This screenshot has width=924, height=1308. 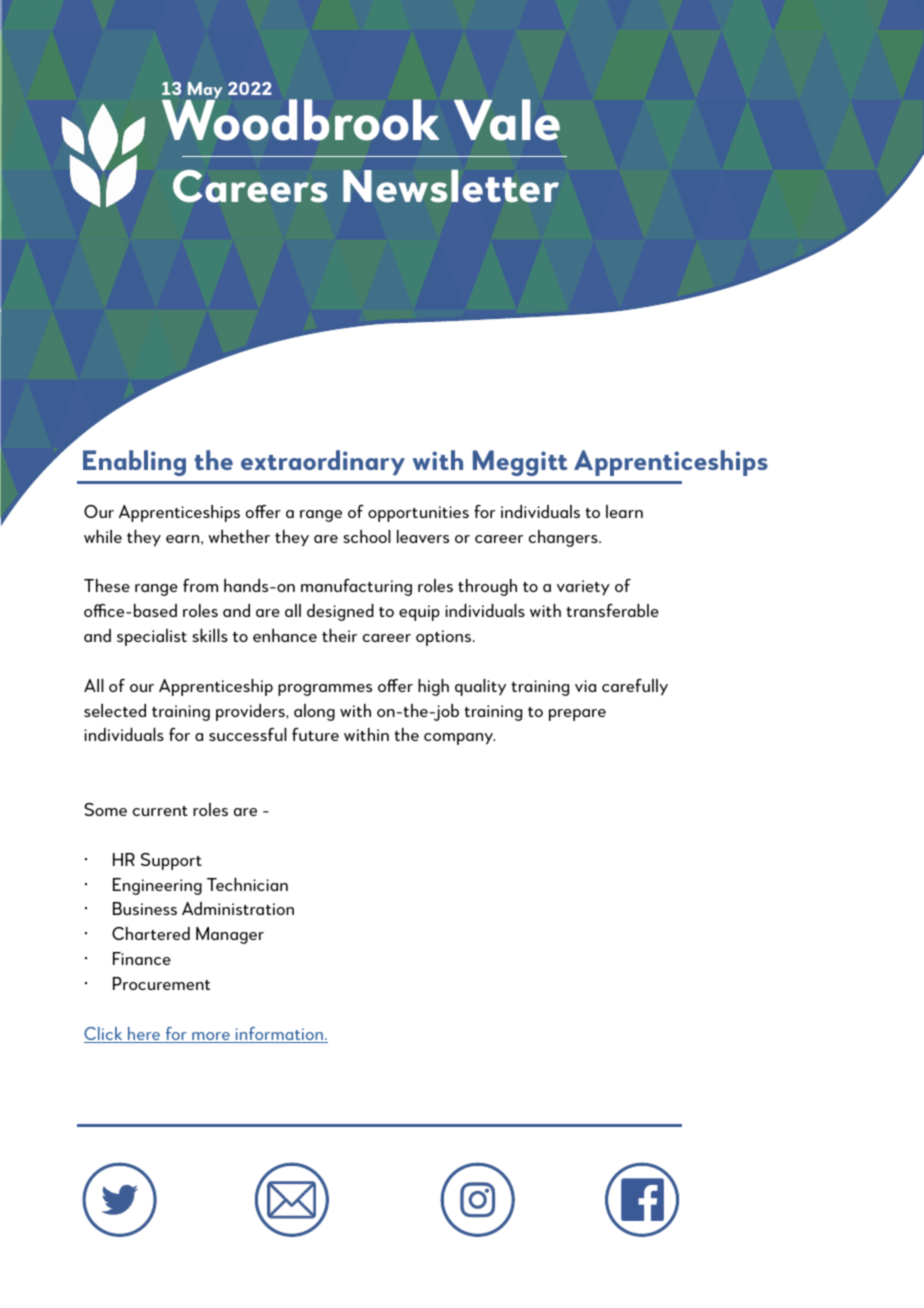 What do you see at coordinates (204, 92) in the screenshot?
I see `May` at bounding box center [204, 92].
